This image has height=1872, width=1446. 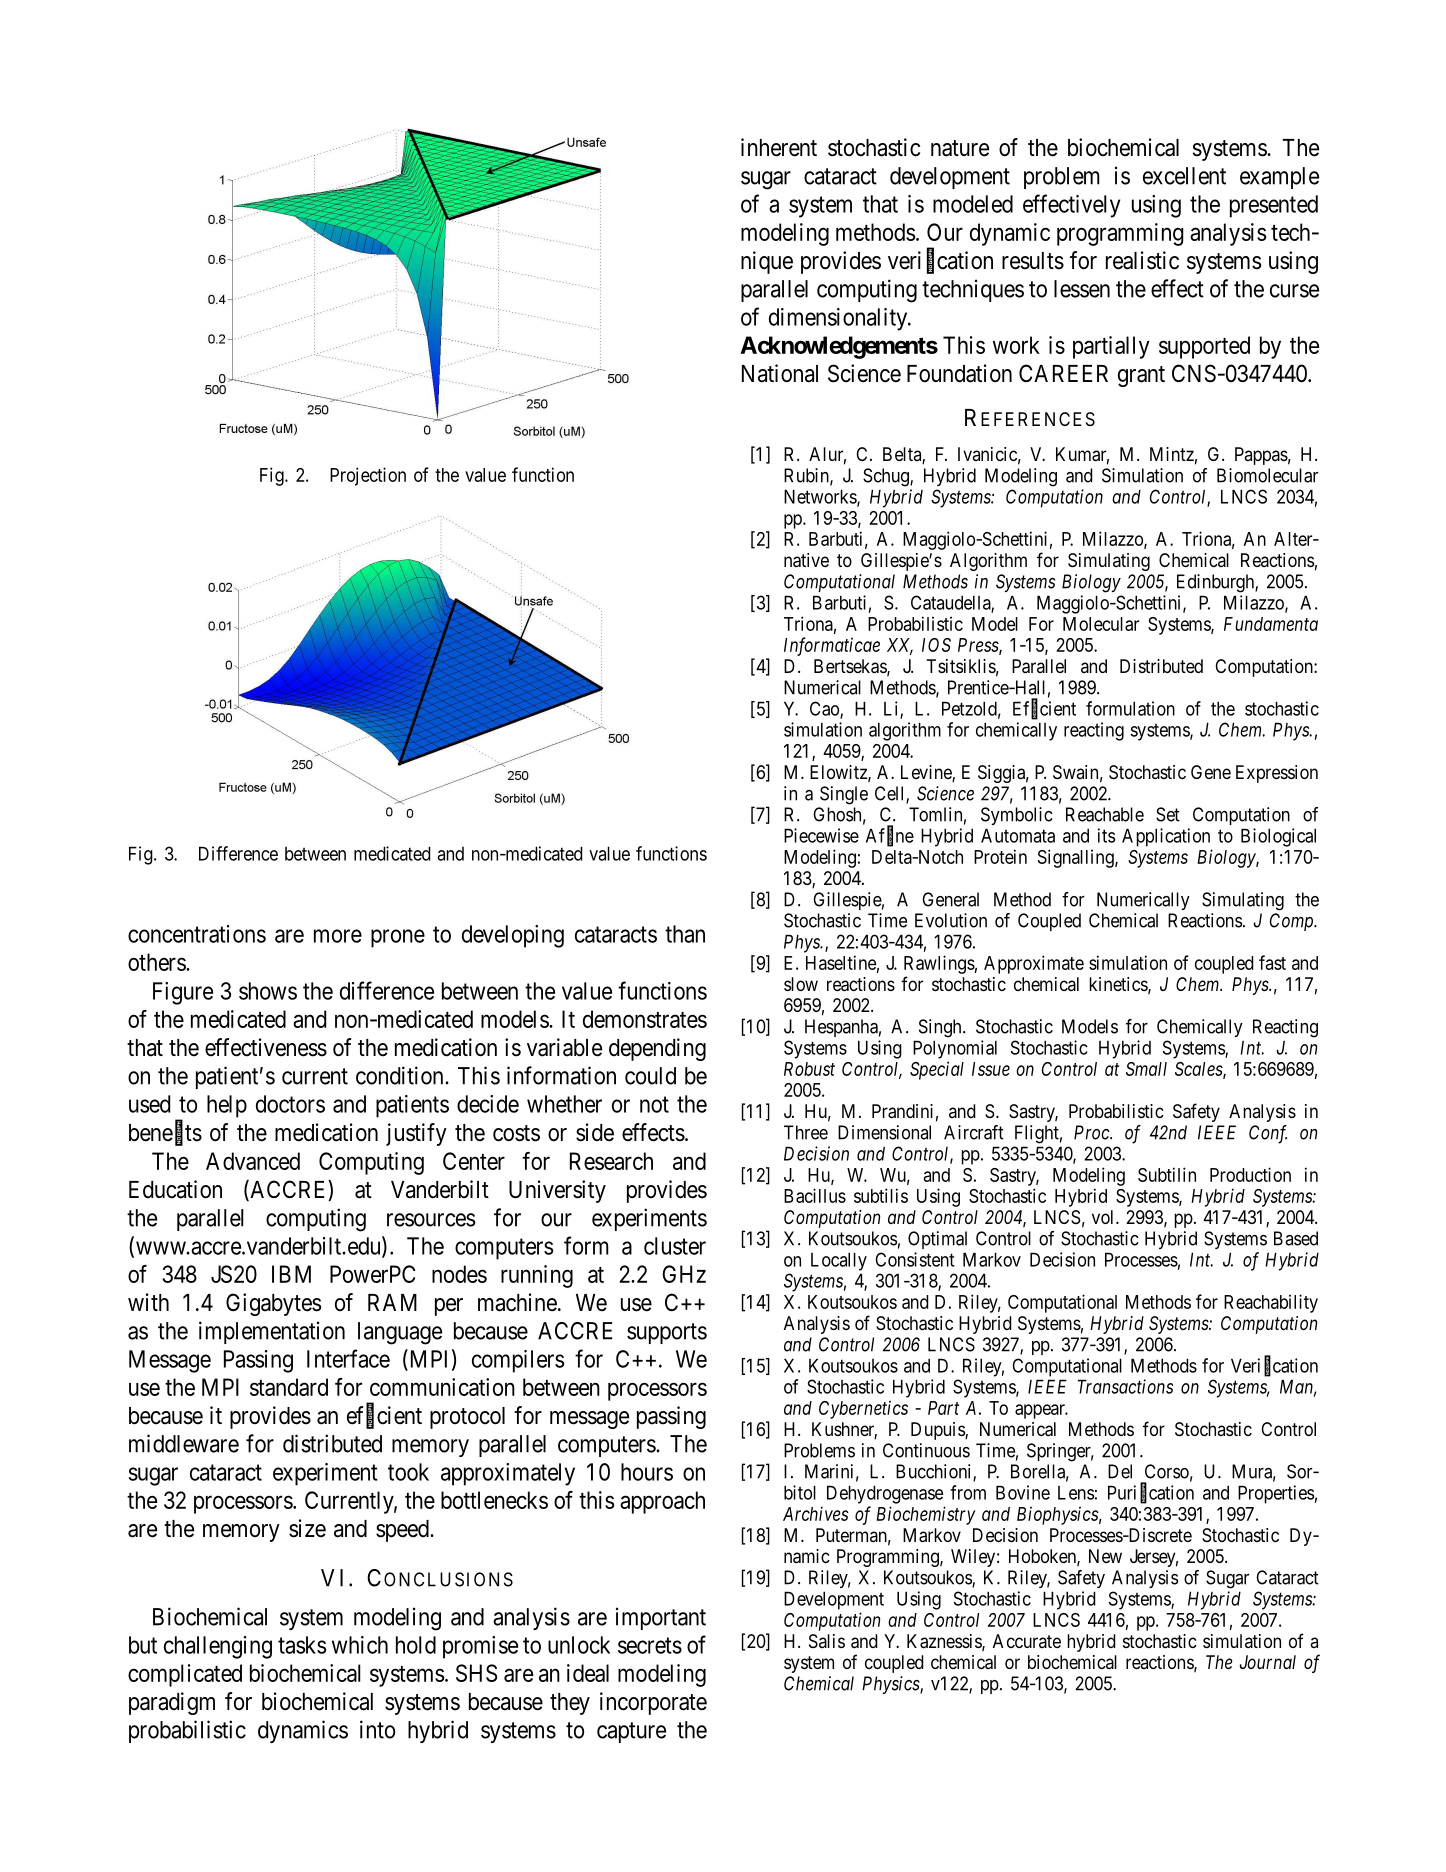 I want to click on realistic, so click(x=1142, y=260).
